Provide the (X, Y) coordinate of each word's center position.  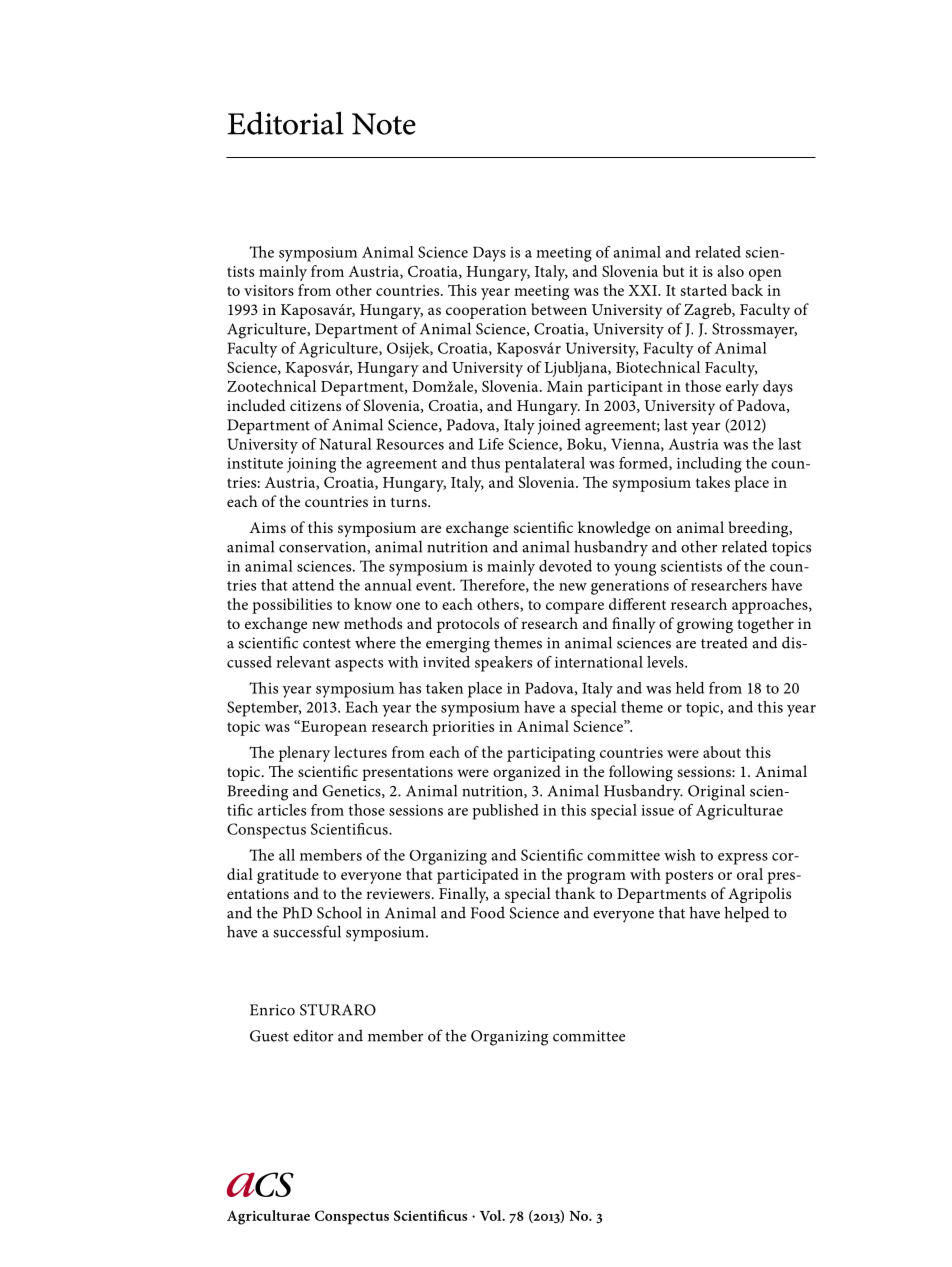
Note (384, 124)
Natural (345, 444)
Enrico (272, 1010)
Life (491, 444)
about (722, 752)
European (333, 728)
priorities (463, 728)
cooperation (486, 311)
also (730, 271)
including (709, 465)
